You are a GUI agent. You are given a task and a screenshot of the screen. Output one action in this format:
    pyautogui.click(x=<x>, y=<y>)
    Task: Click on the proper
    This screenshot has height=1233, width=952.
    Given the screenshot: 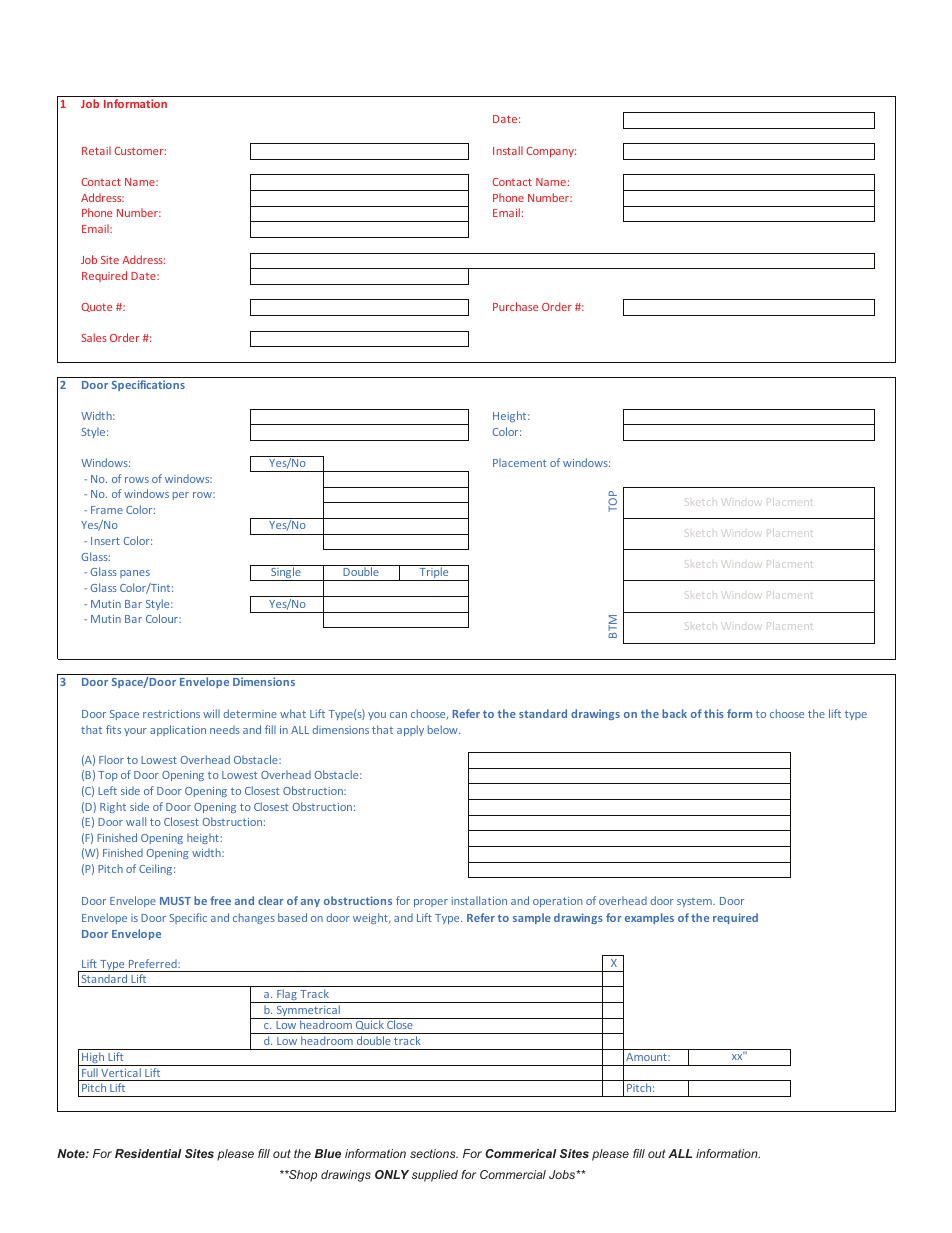 What is the action you would take?
    pyautogui.click(x=431, y=903)
